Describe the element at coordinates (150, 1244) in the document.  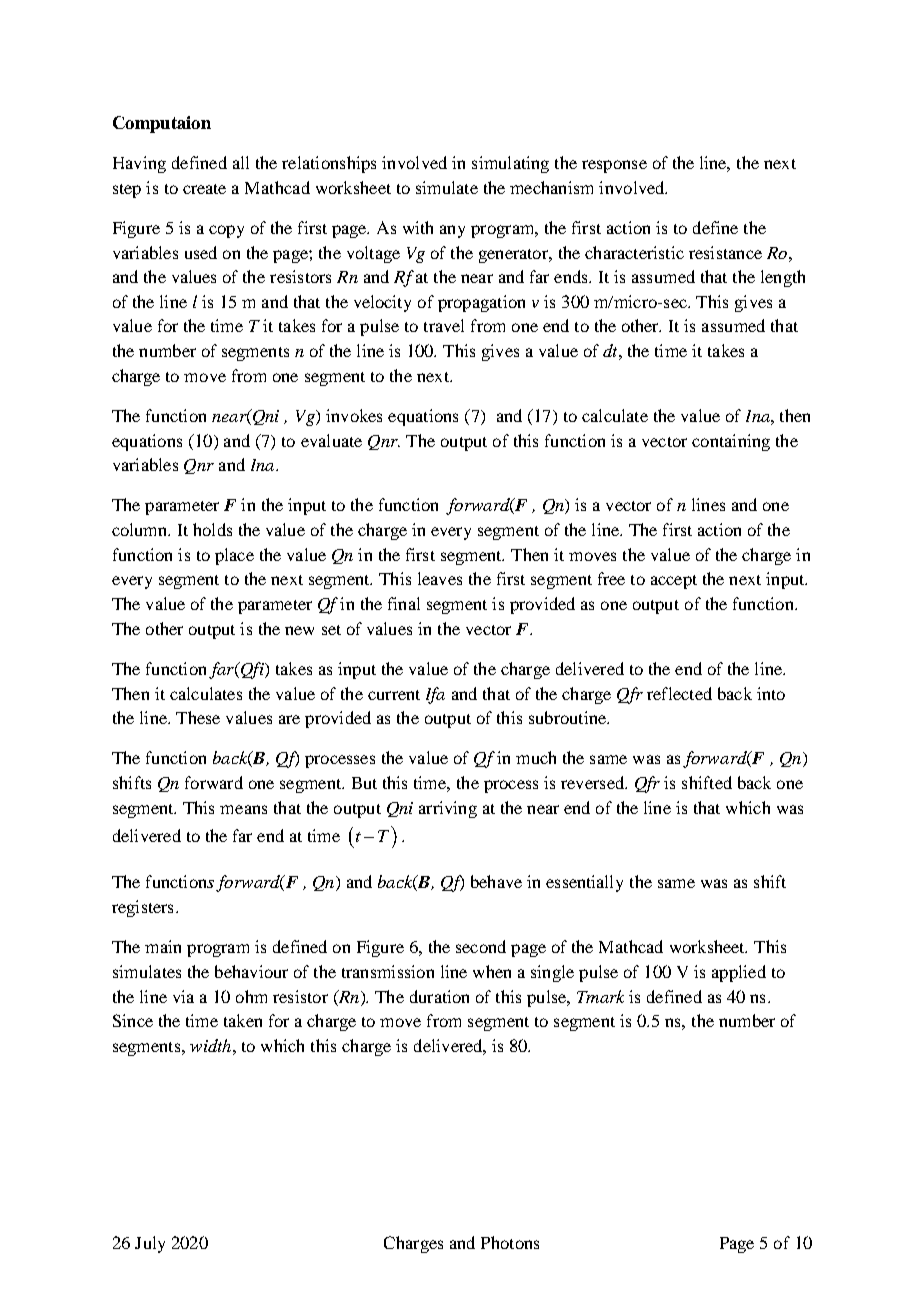
I see `July` at that location.
